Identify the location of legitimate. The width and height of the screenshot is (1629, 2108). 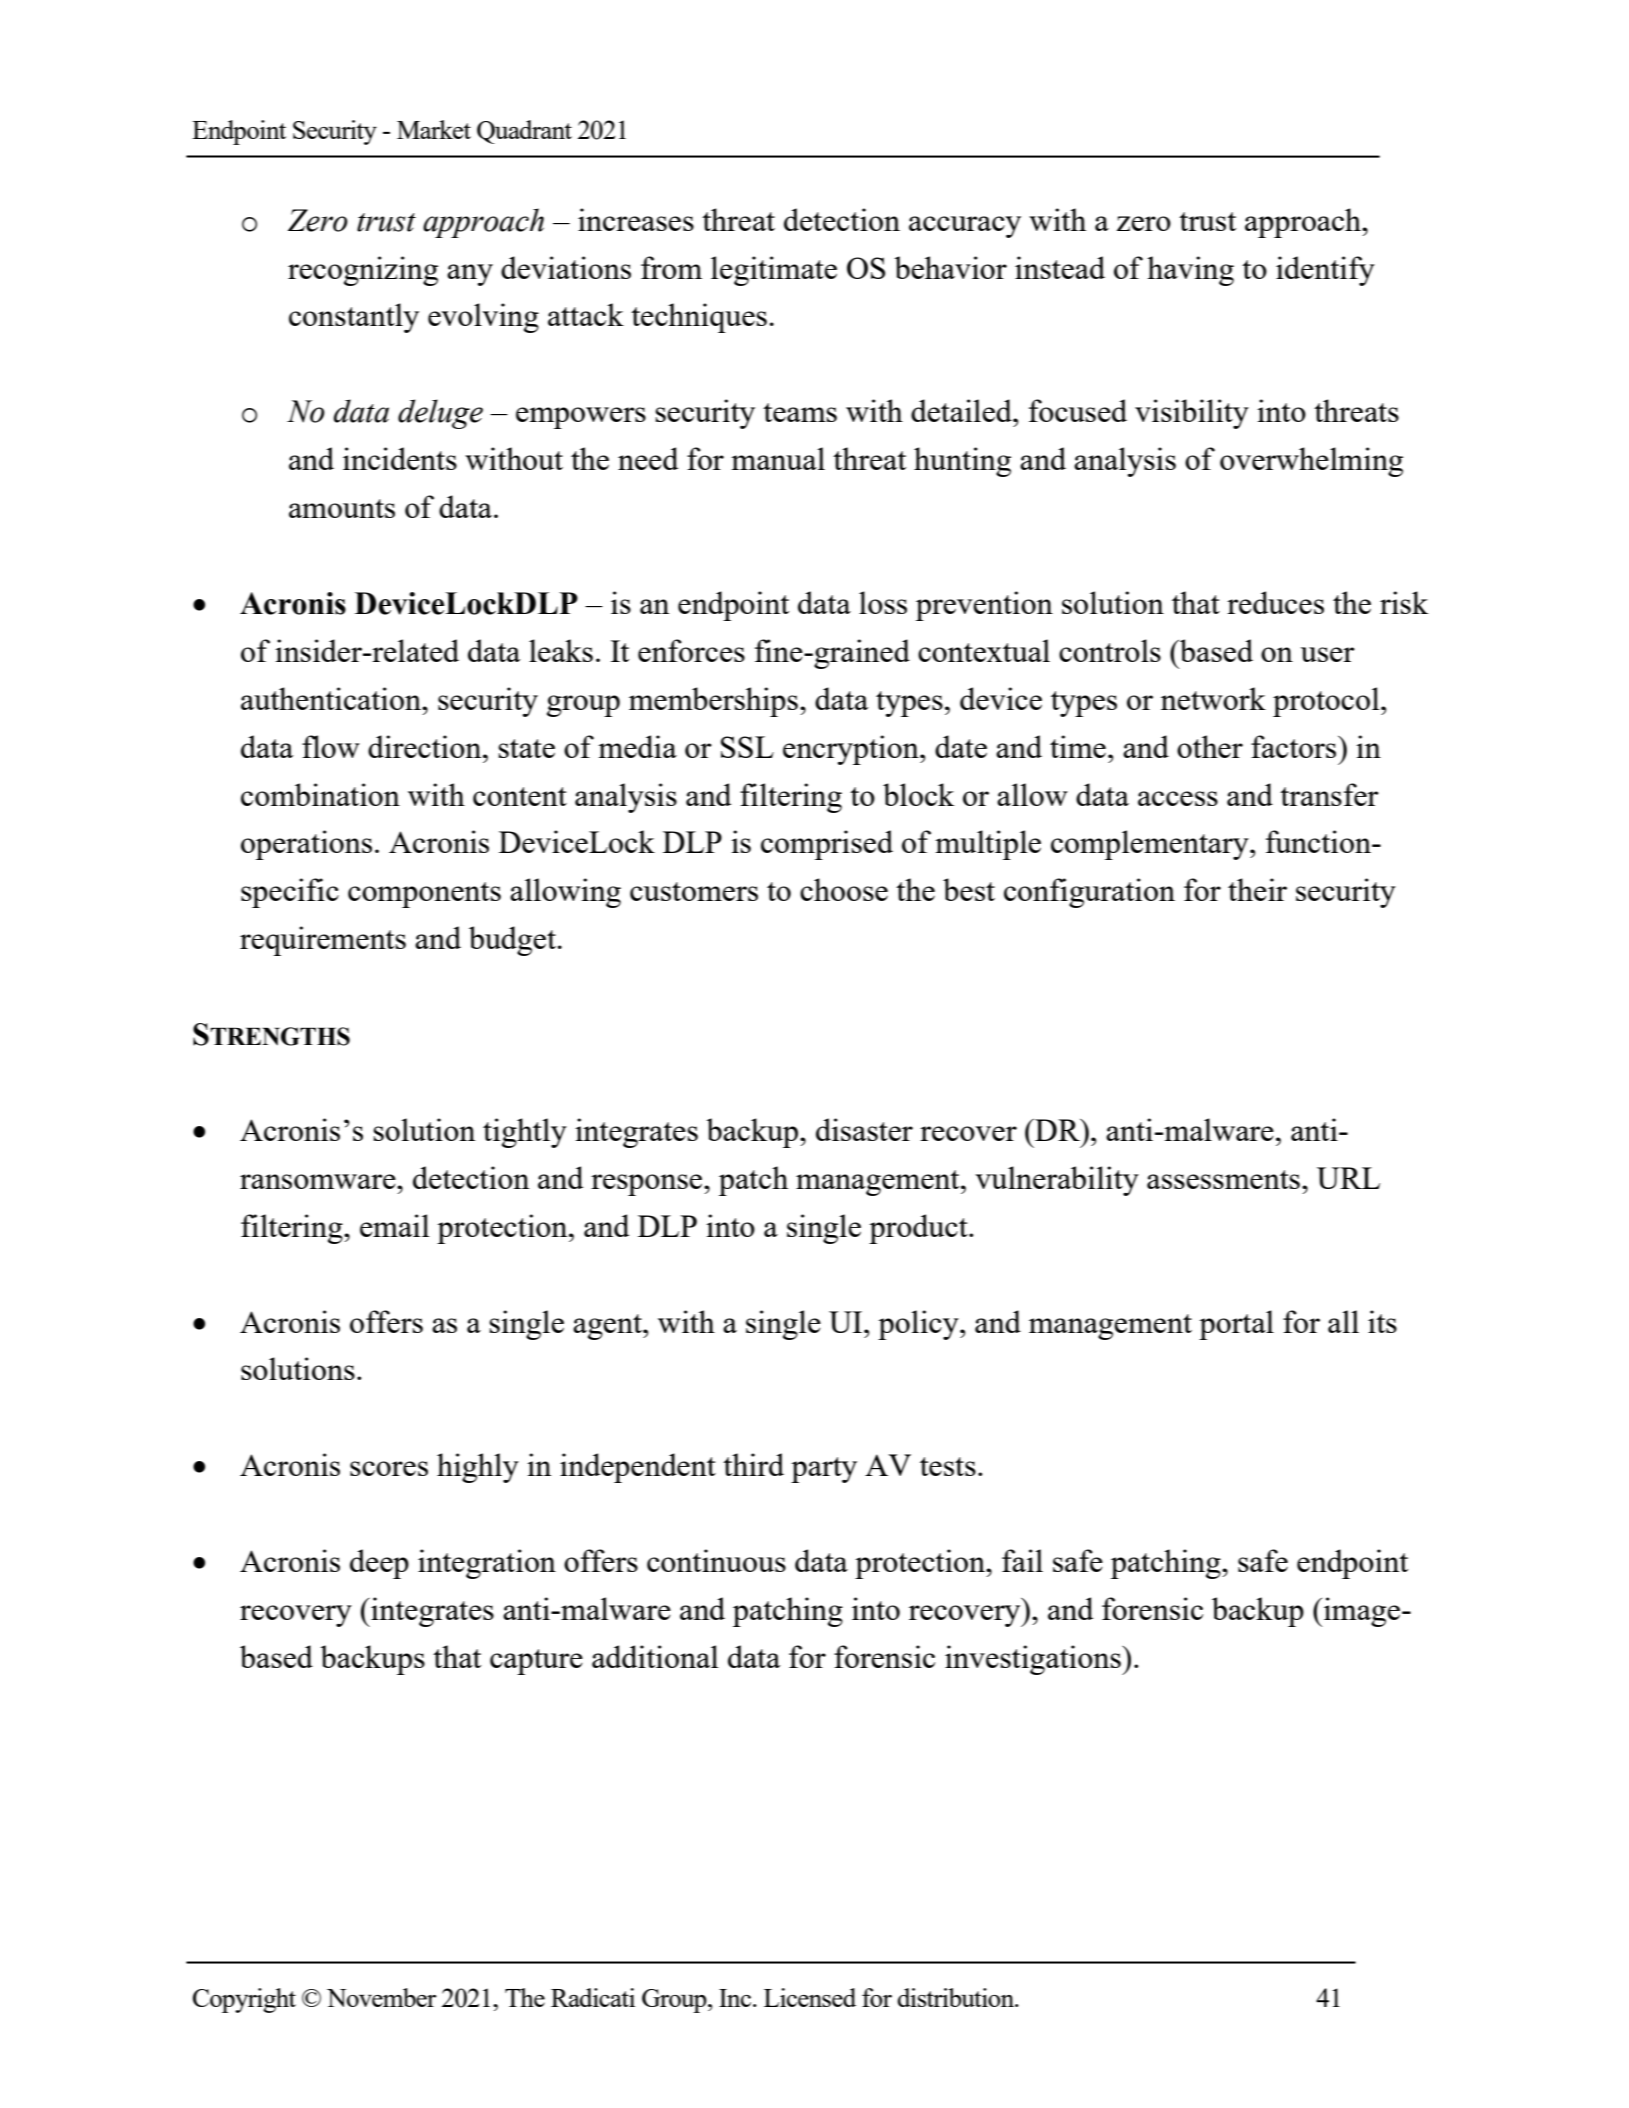
(774, 271).
